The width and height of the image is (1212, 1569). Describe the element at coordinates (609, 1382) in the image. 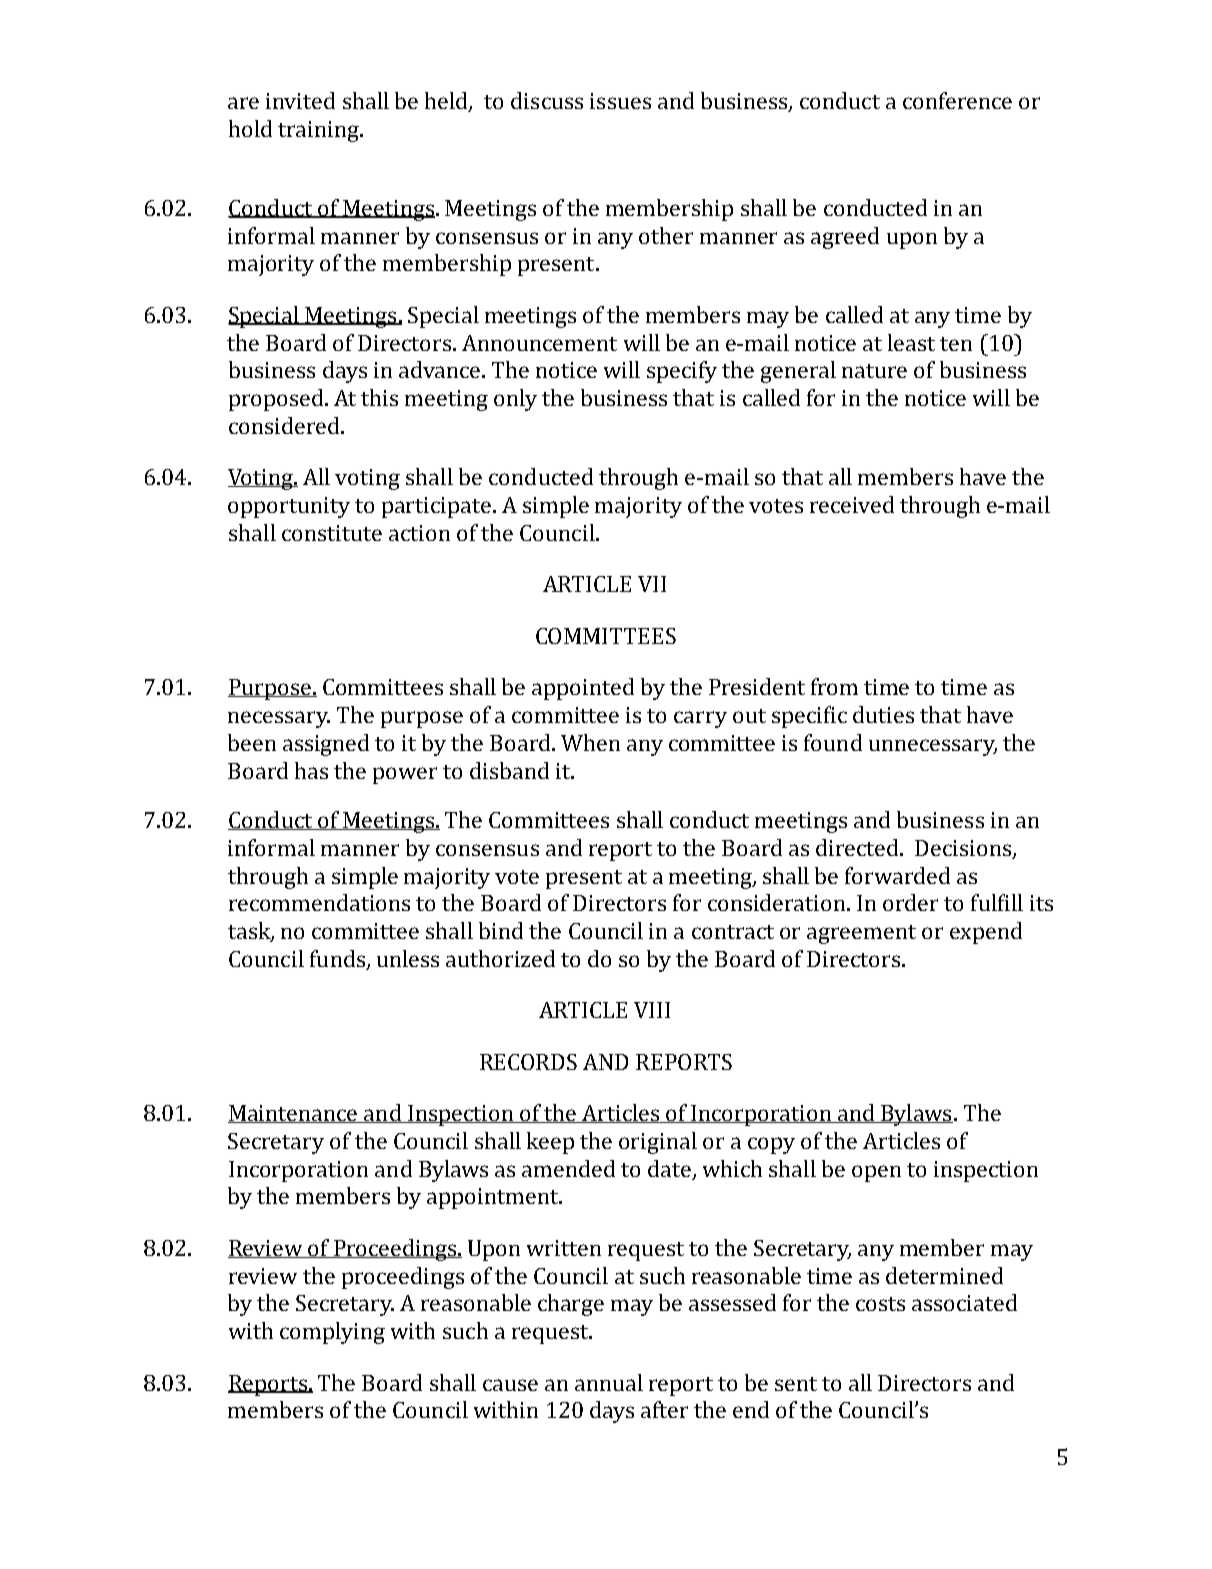

I see `annual` at that location.
